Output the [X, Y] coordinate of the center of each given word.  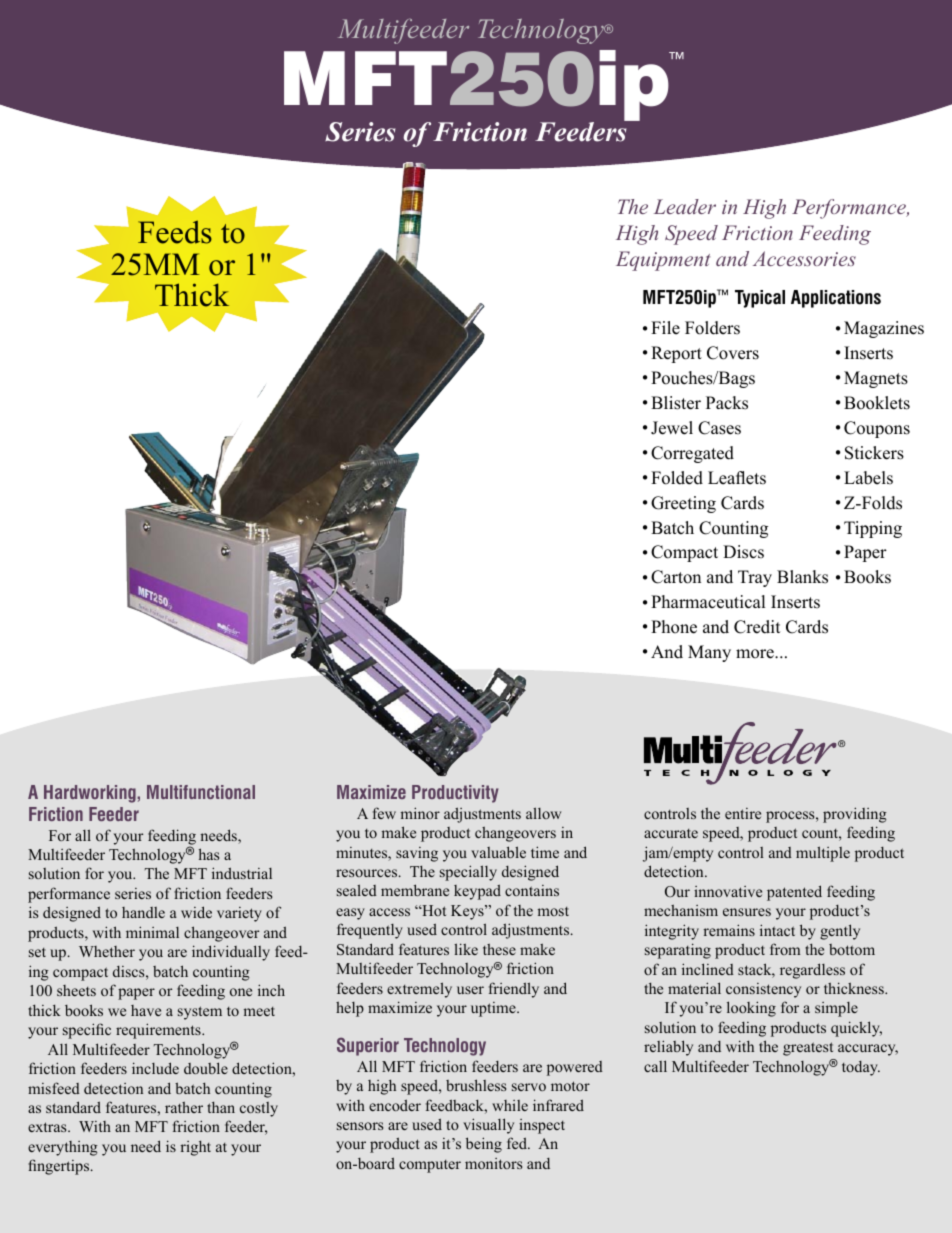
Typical [760, 299]
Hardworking [91, 794]
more [756, 654]
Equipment [663, 261]
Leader [685, 206]
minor [420, 813]
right [195, 1148]
